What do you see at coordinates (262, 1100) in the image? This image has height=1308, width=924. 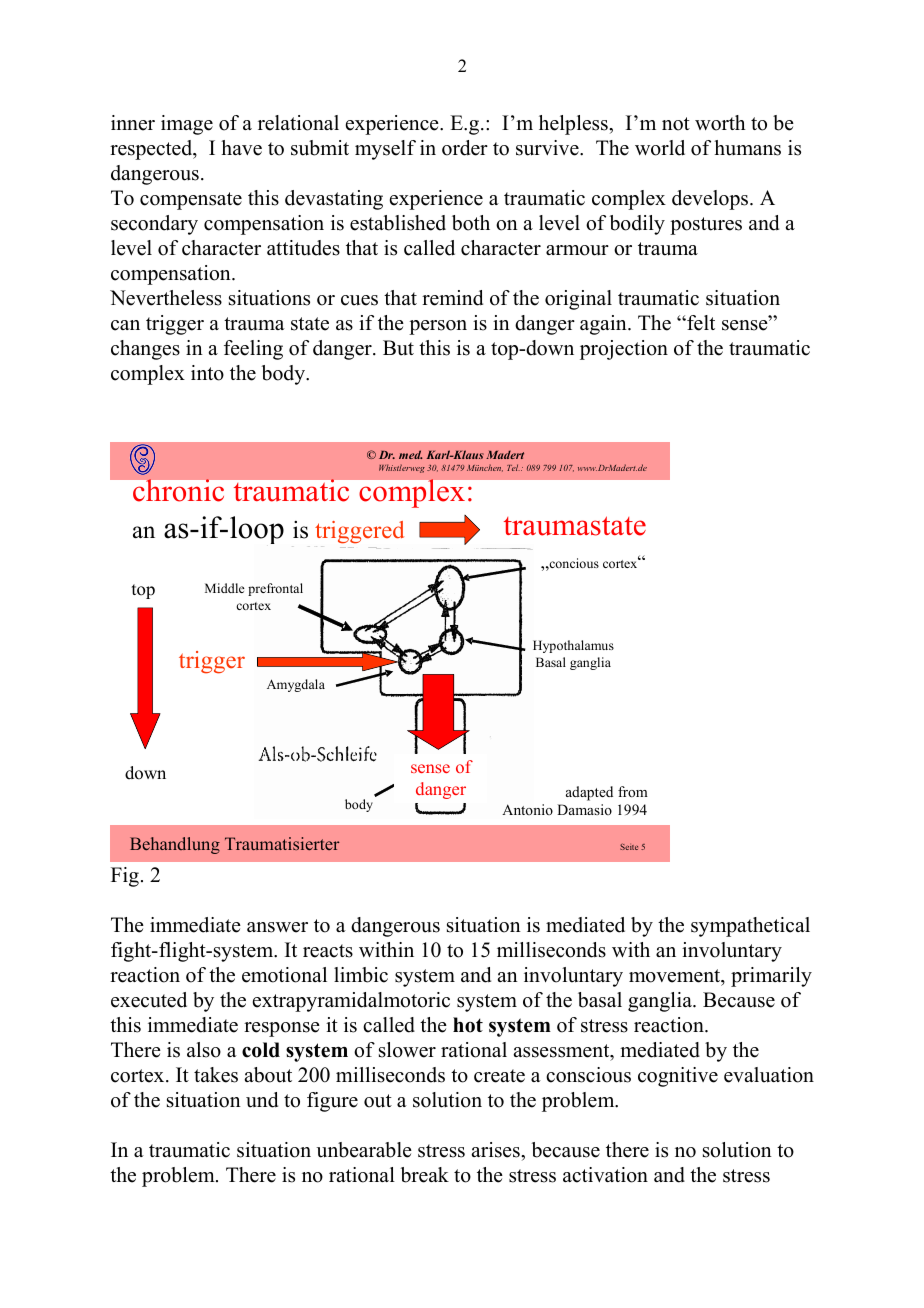 I see `und` at bounding box center [262, 1100].
